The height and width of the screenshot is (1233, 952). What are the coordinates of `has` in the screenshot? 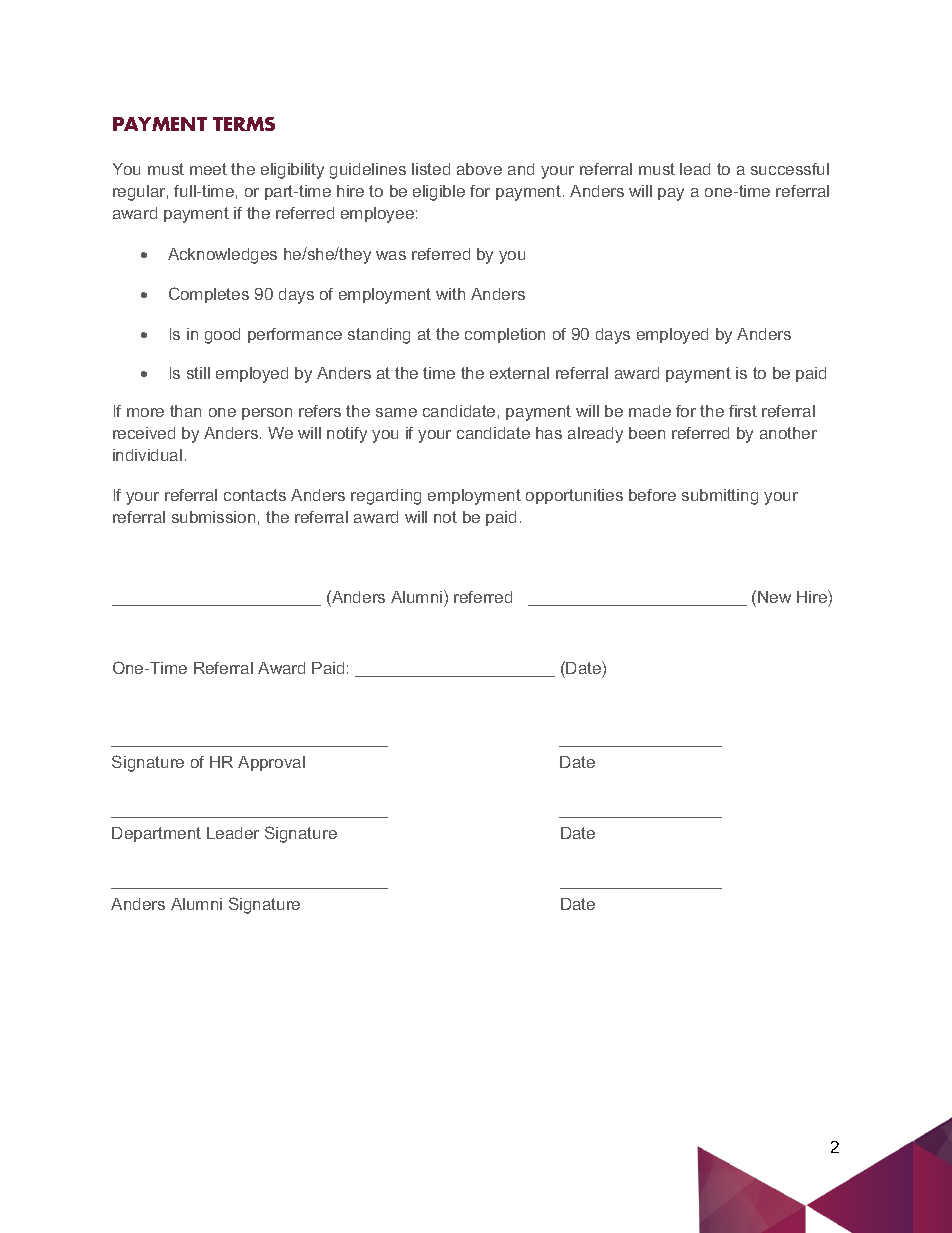 It's located at (549, 433).
